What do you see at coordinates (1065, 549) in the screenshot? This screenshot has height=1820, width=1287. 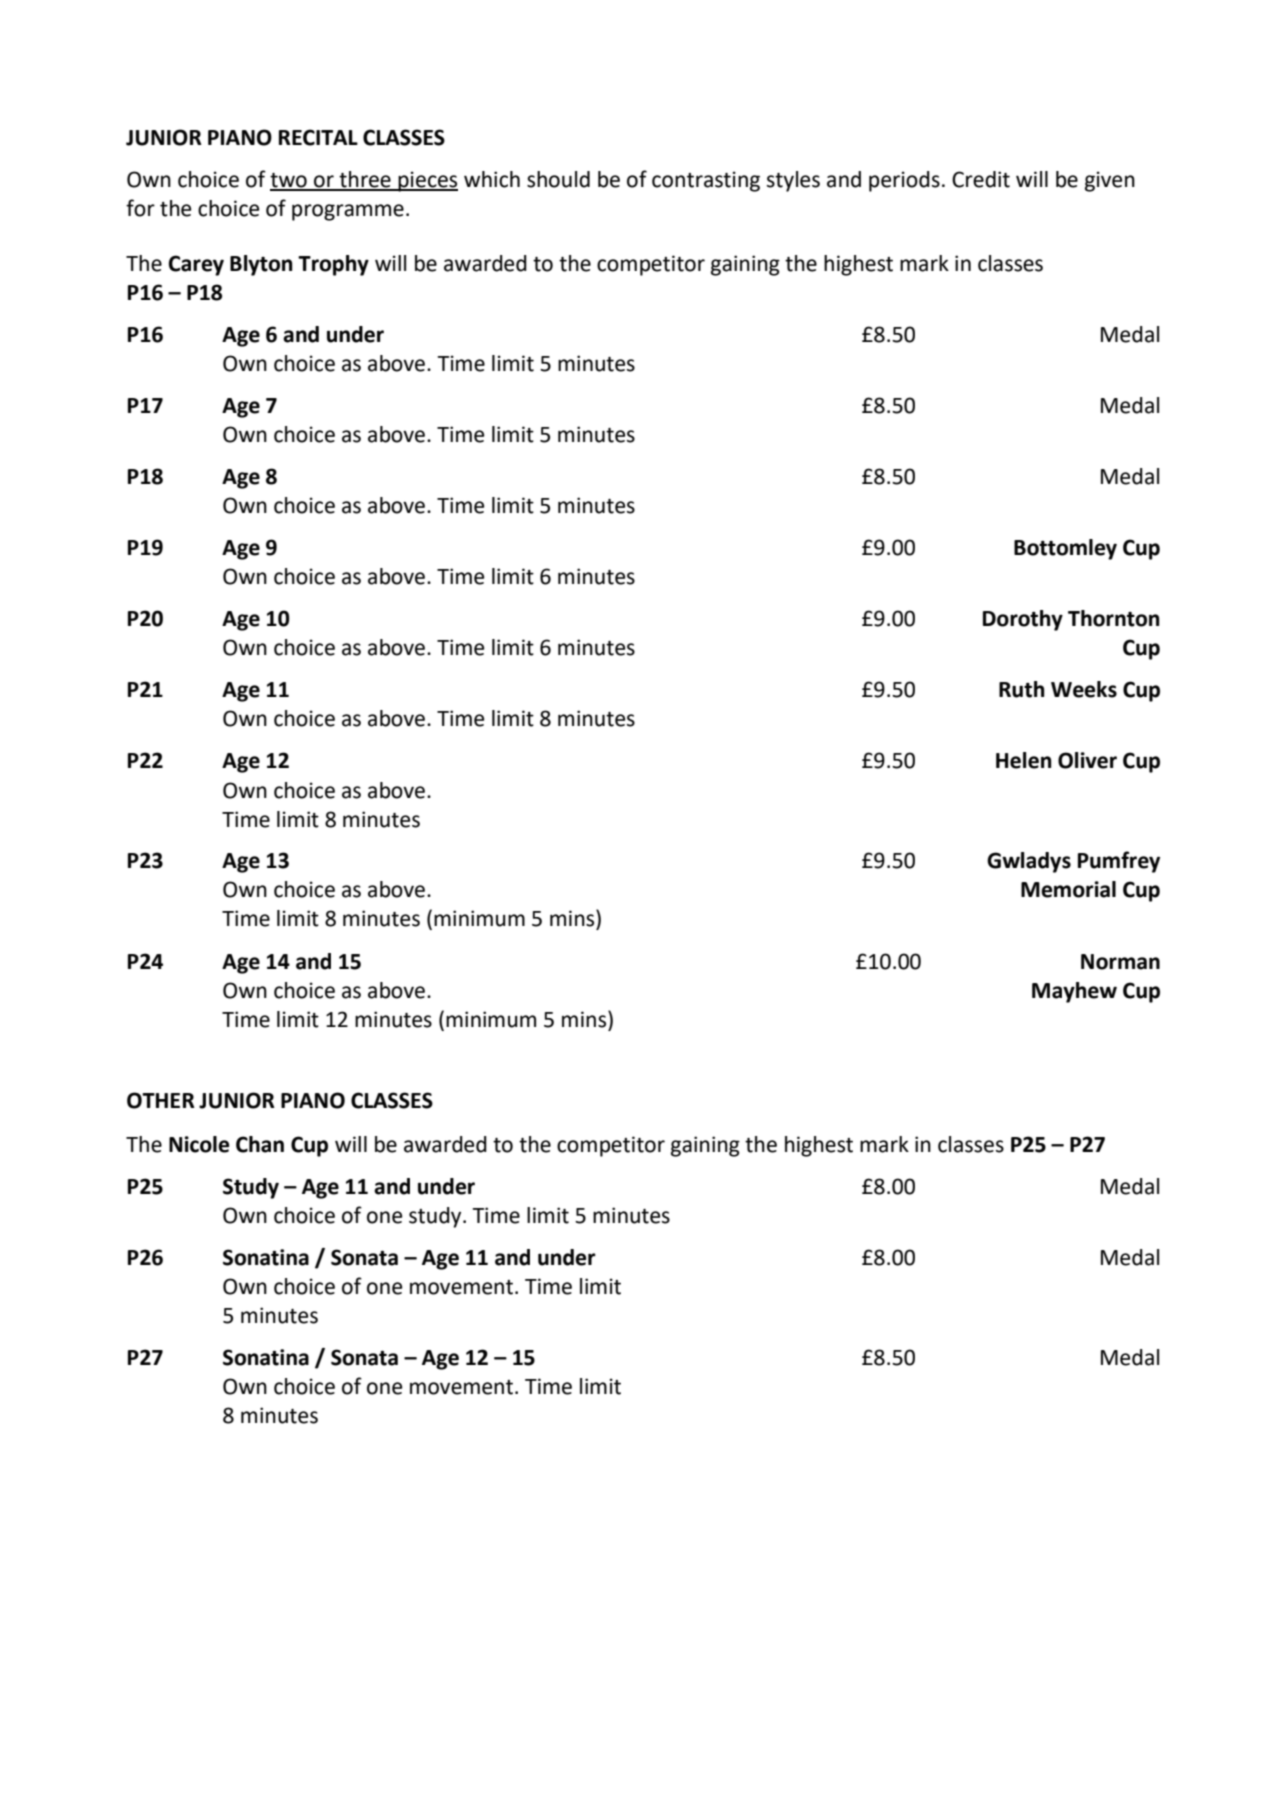 I see `Bottomley` at bounding box center [1065, 549].
